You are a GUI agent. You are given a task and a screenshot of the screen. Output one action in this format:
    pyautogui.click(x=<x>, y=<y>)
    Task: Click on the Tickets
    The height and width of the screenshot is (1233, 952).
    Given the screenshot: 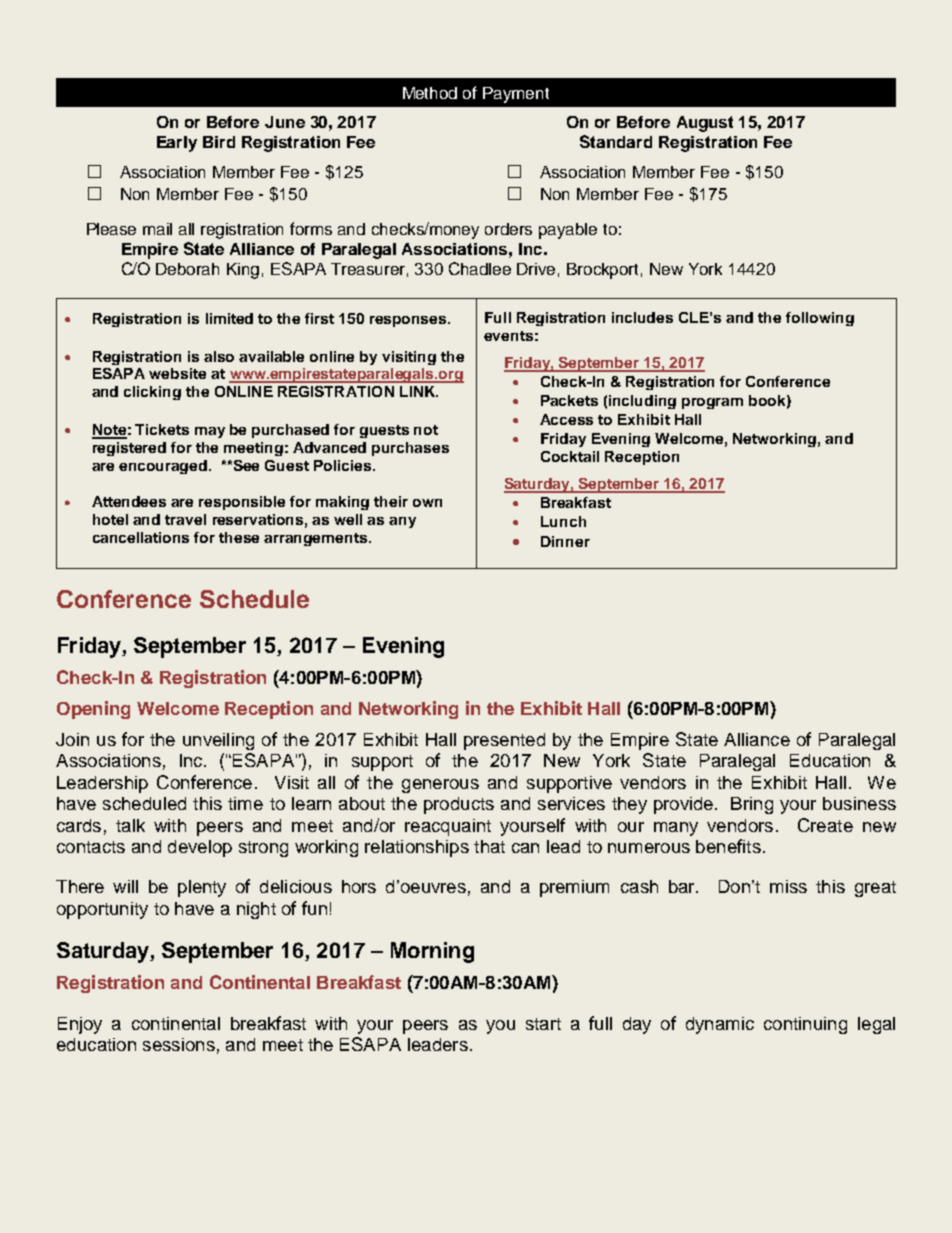 What is the action you would take?
    pyautogui.click(x=162, y=429)
